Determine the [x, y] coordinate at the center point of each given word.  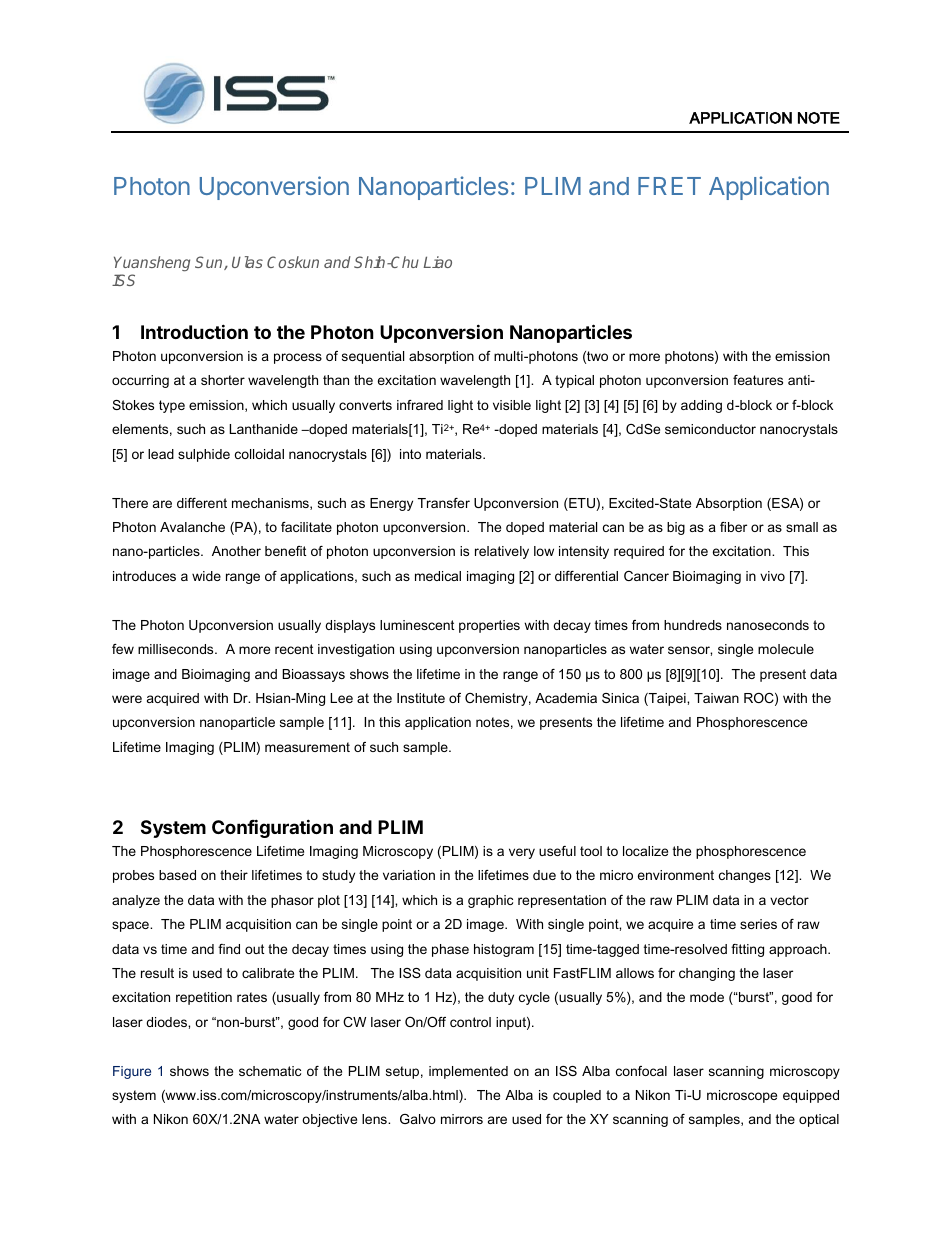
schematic [270, 1071]
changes [745, 876]
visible [512, 405]
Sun [210, 263]
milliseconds [177, 649]
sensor [690, 651]
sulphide [204, 455]
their [234, 875]
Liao [437, 262]
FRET [669, 186]
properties [489, 626]
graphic [490, 901]
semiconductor [710, 429]
